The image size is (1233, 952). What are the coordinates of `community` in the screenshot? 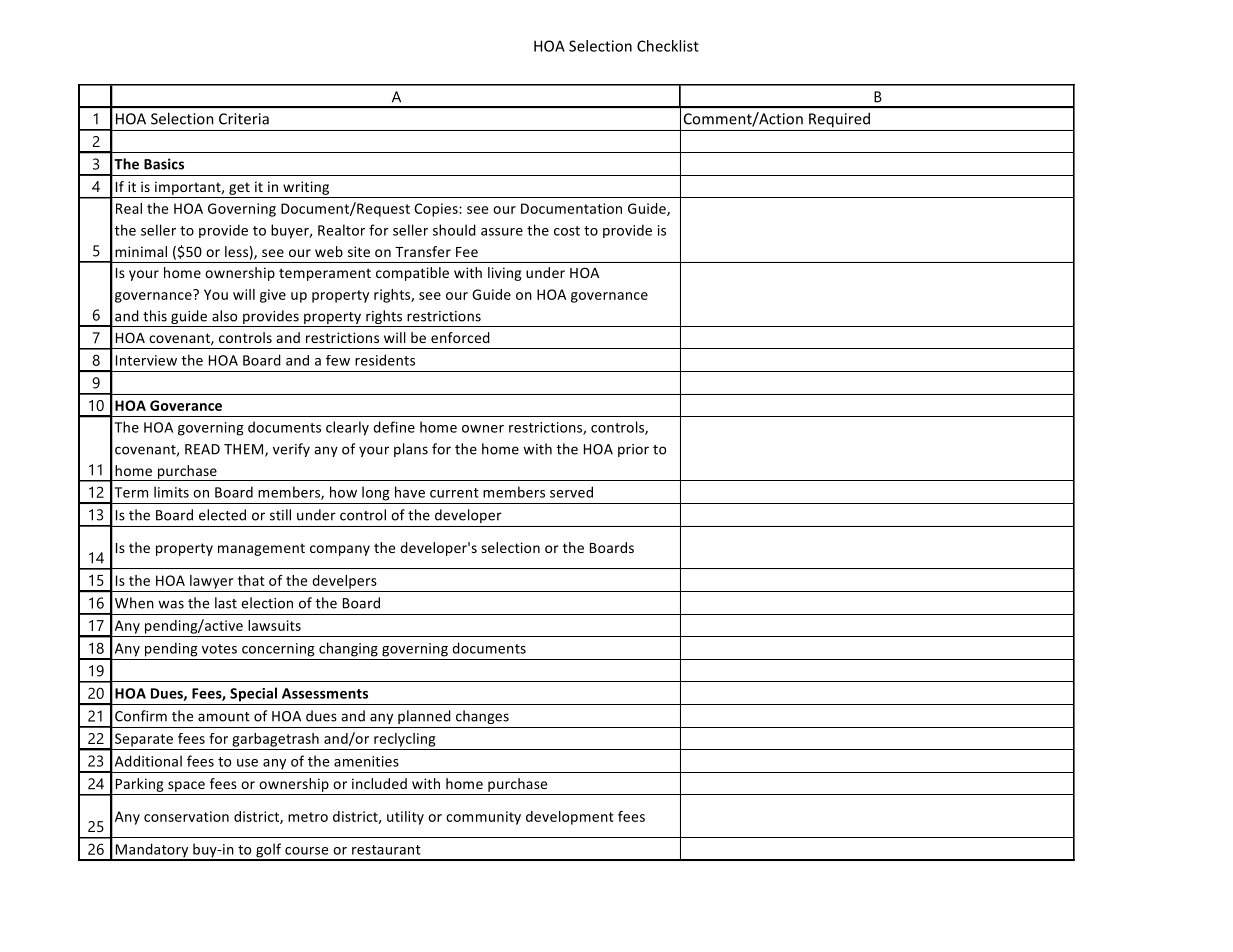 It's located at (483, 818).
